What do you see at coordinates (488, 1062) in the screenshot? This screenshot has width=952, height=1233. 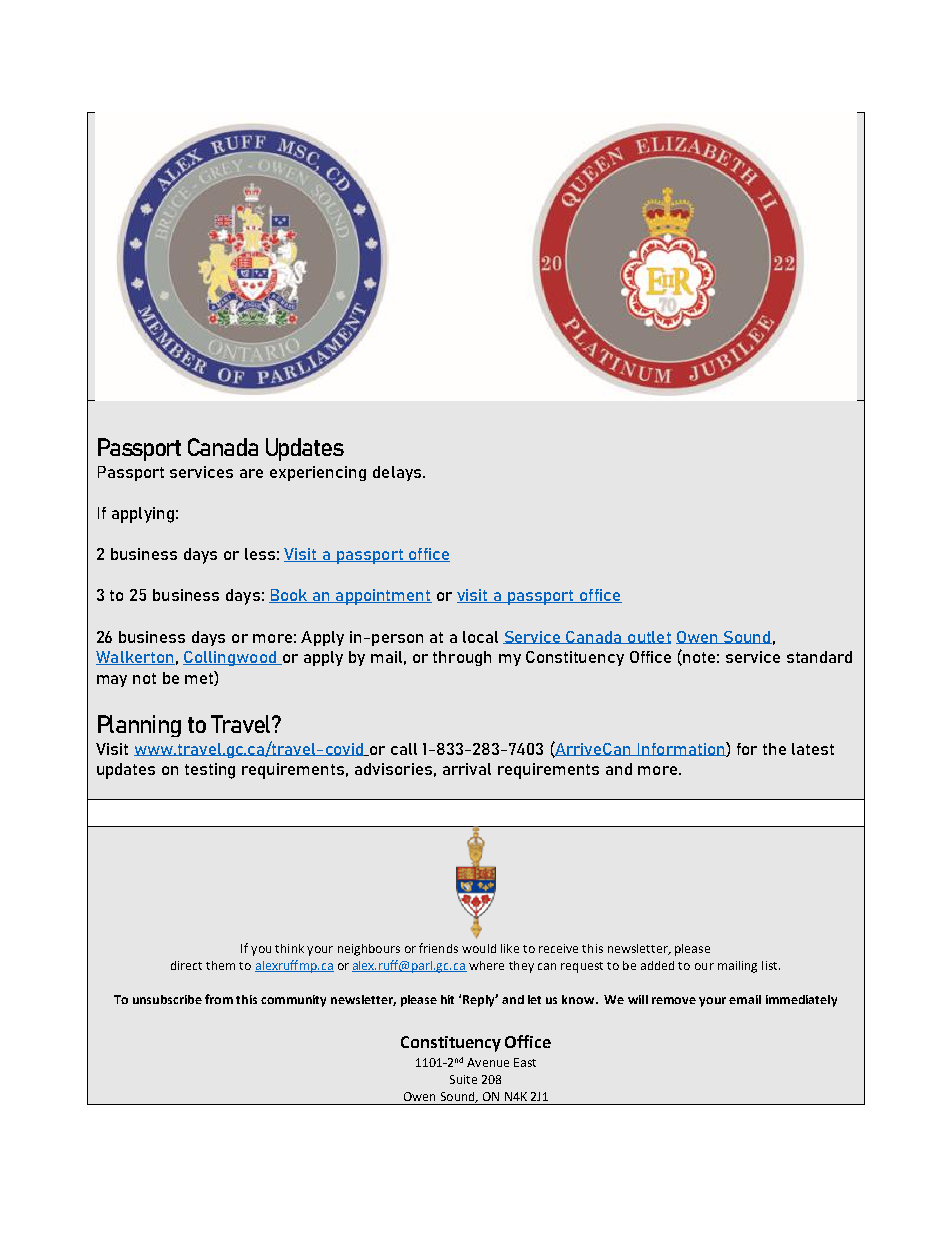 I see `Avenue` at bounding box center [488, 1062].
